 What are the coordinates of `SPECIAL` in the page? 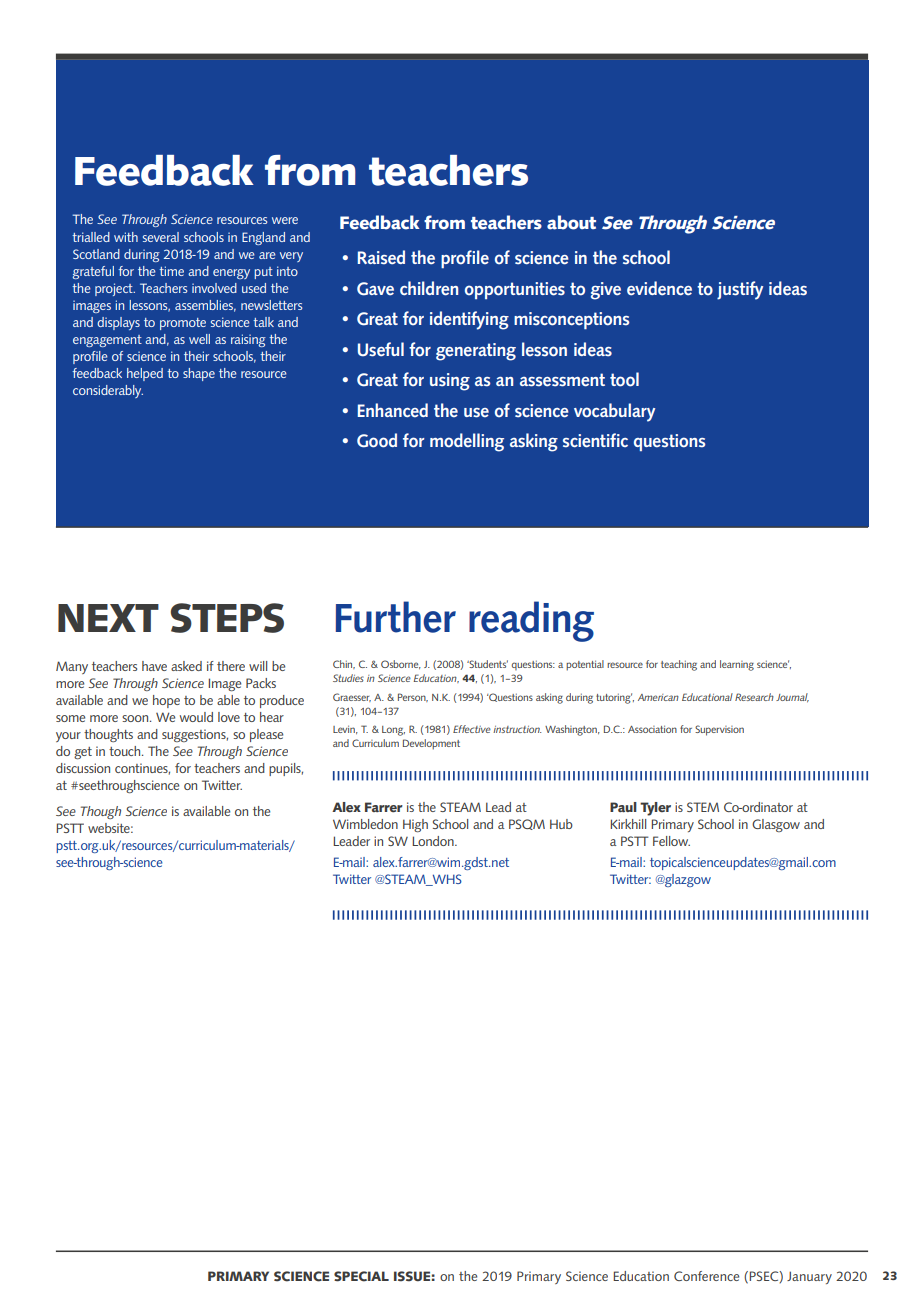 It's located at (361, 1276).
